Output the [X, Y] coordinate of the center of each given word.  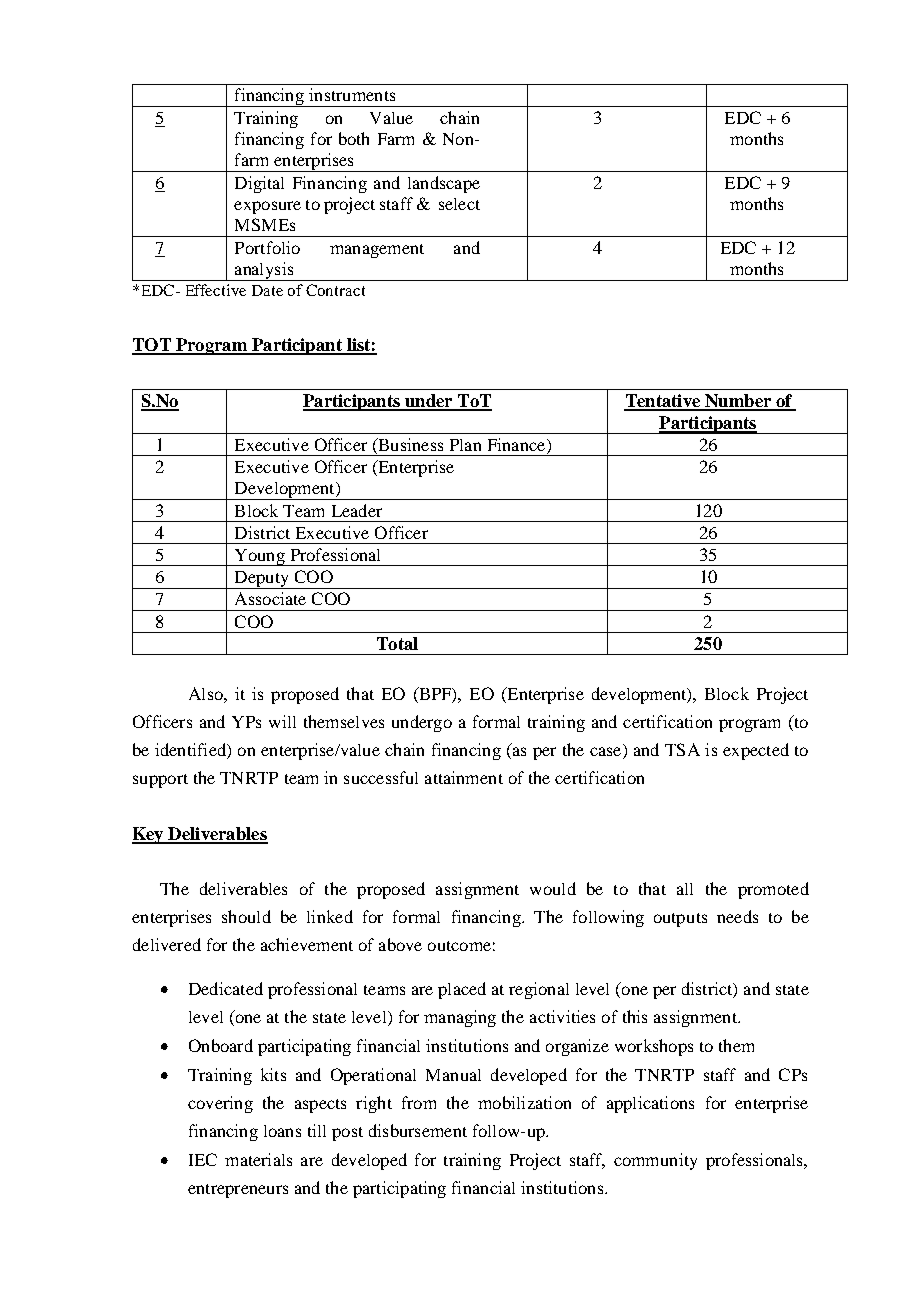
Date [267, 290]
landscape [444, 184]
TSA [682, 749]
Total [397, 643]
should [246, 916]
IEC [203, 1159]
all [685, 889]
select [459, 204]
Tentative [663, 402]
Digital [259, 184]
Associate [270, 598]
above [400, 944]
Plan [465, 445]
